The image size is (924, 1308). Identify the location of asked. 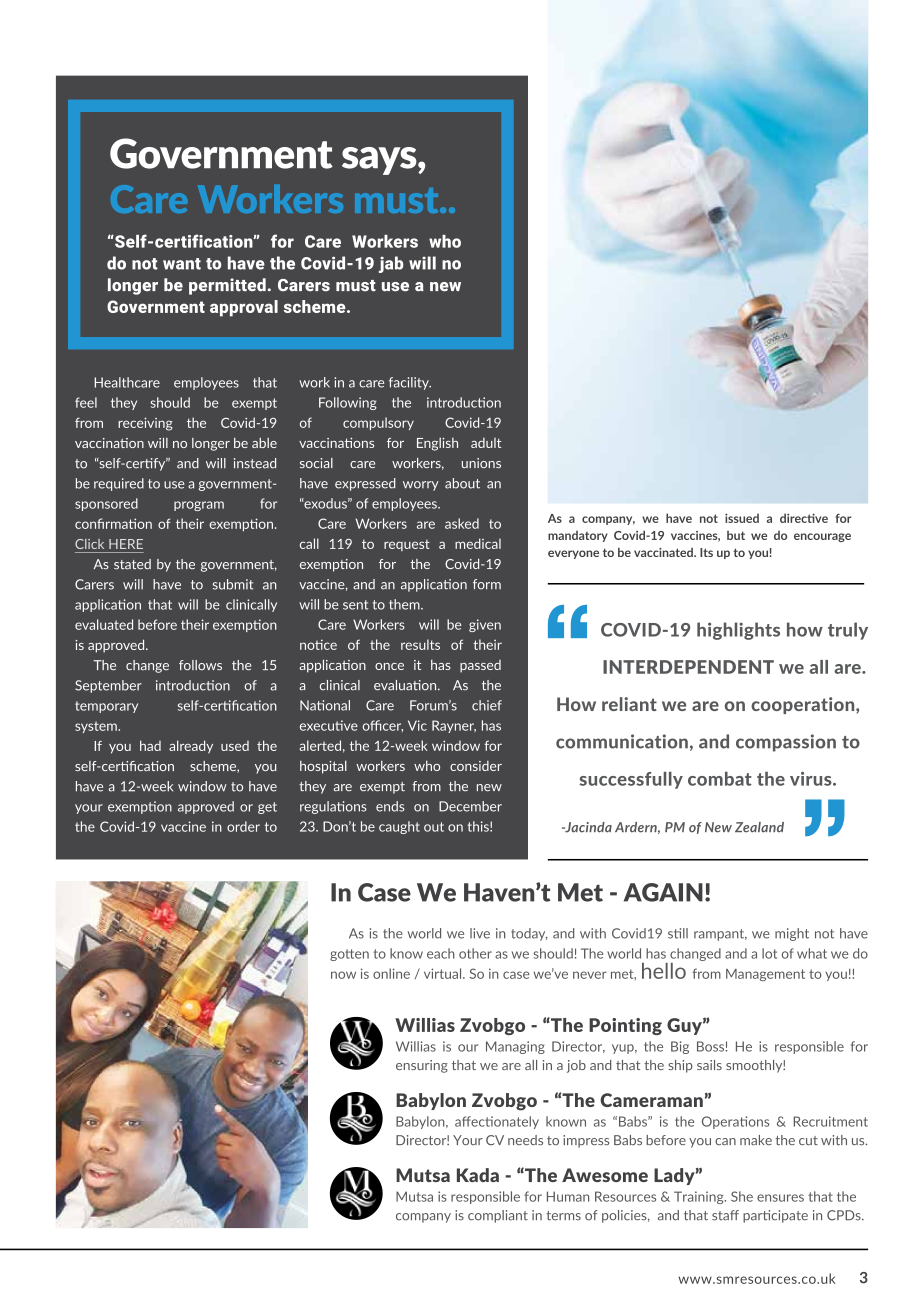
(462, 523).
